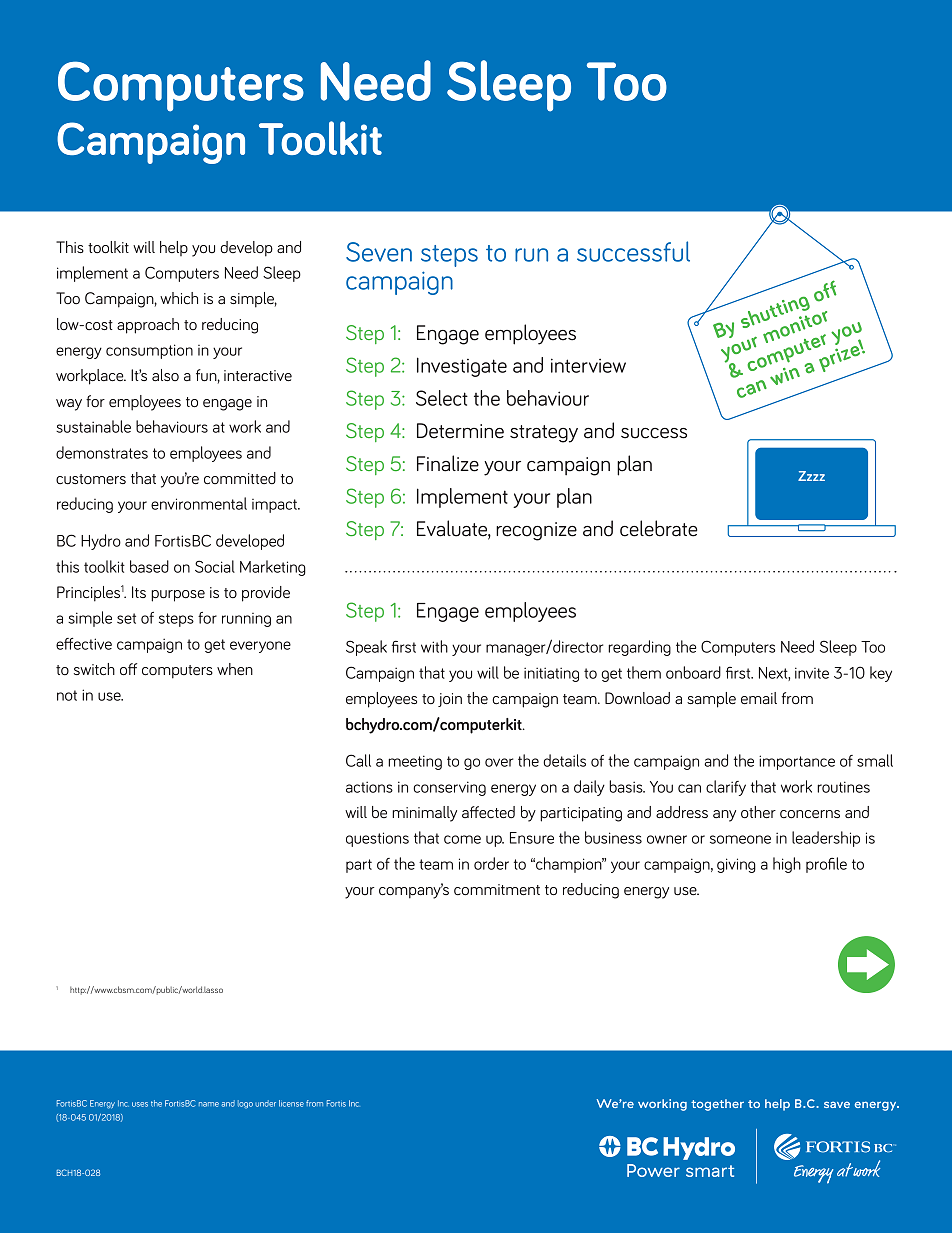 The height and width of the image is (1233, 952). Describe the element at coordinates (379, 252) in the image. I see `Seven` at that location.
